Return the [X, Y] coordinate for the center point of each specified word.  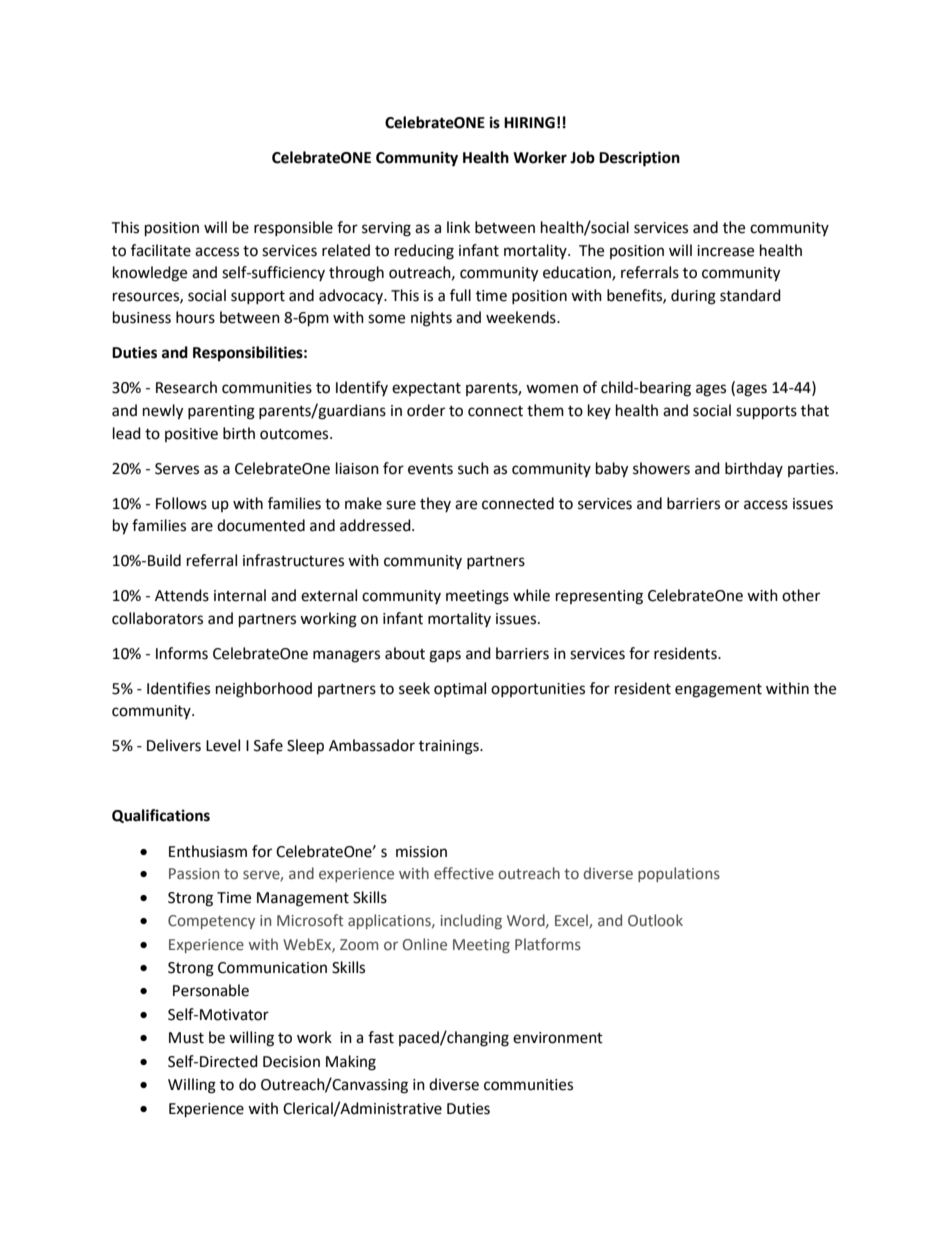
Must [186, 1038]
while [531, 595]
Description [639, 159]
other [801, 595]
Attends [182, 595]
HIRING [529, 123]
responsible [293, 228]
